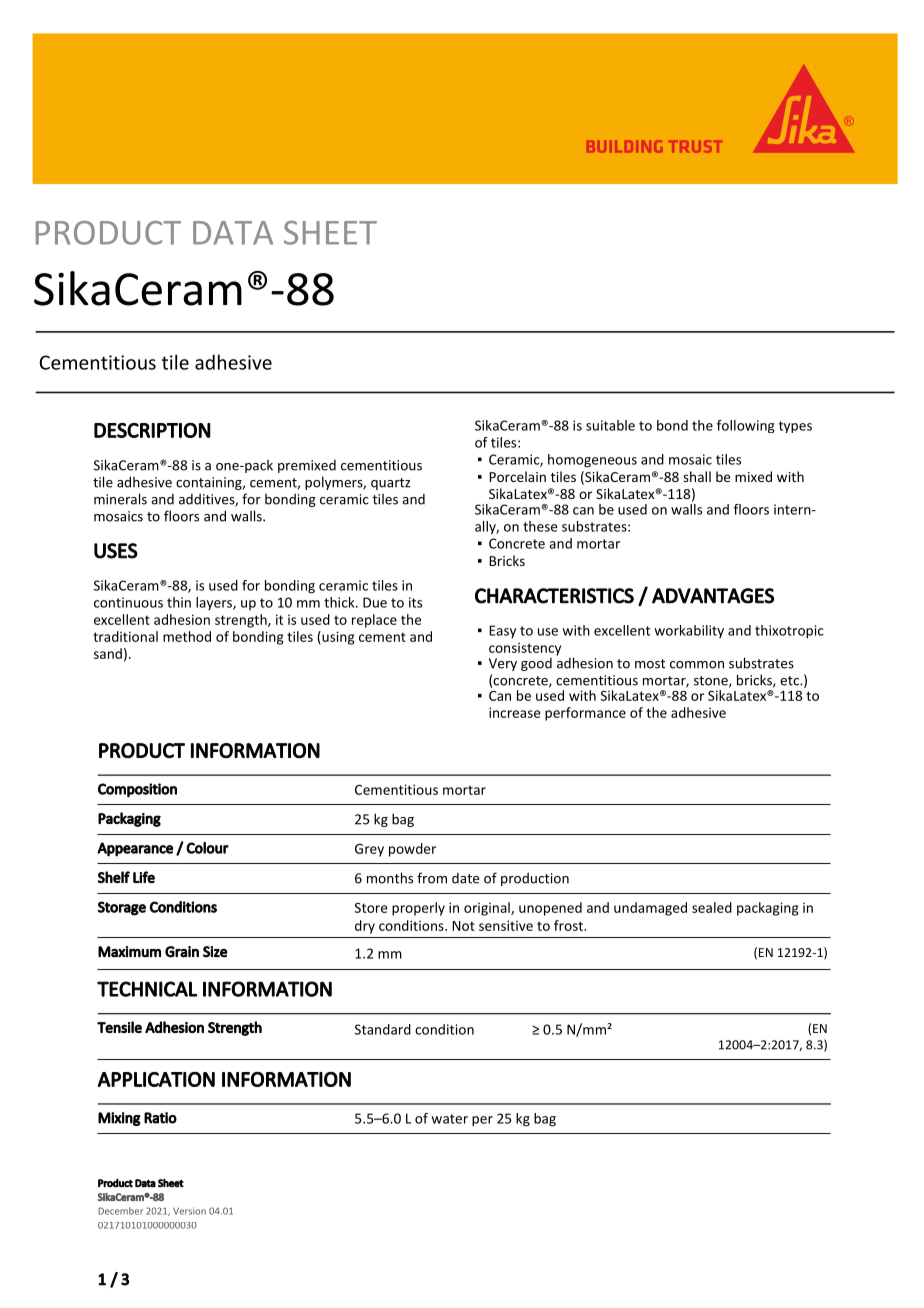  Describe the element at coordinates (207, 848) in the screenshot. I see `Colour` at that location.
